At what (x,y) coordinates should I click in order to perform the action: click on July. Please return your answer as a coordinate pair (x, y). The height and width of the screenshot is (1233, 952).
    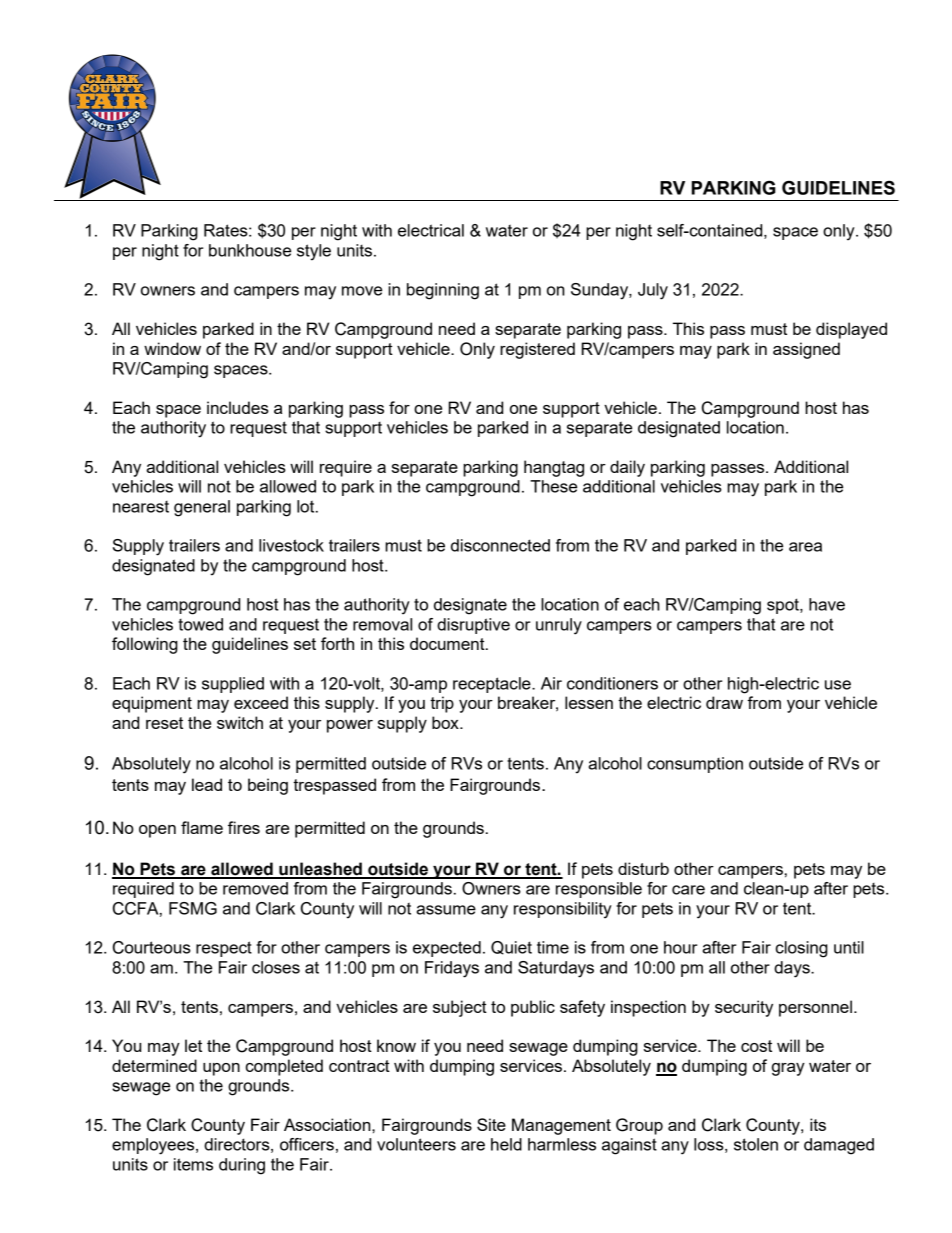
    Looking at the image, I should click on (653, 291).
